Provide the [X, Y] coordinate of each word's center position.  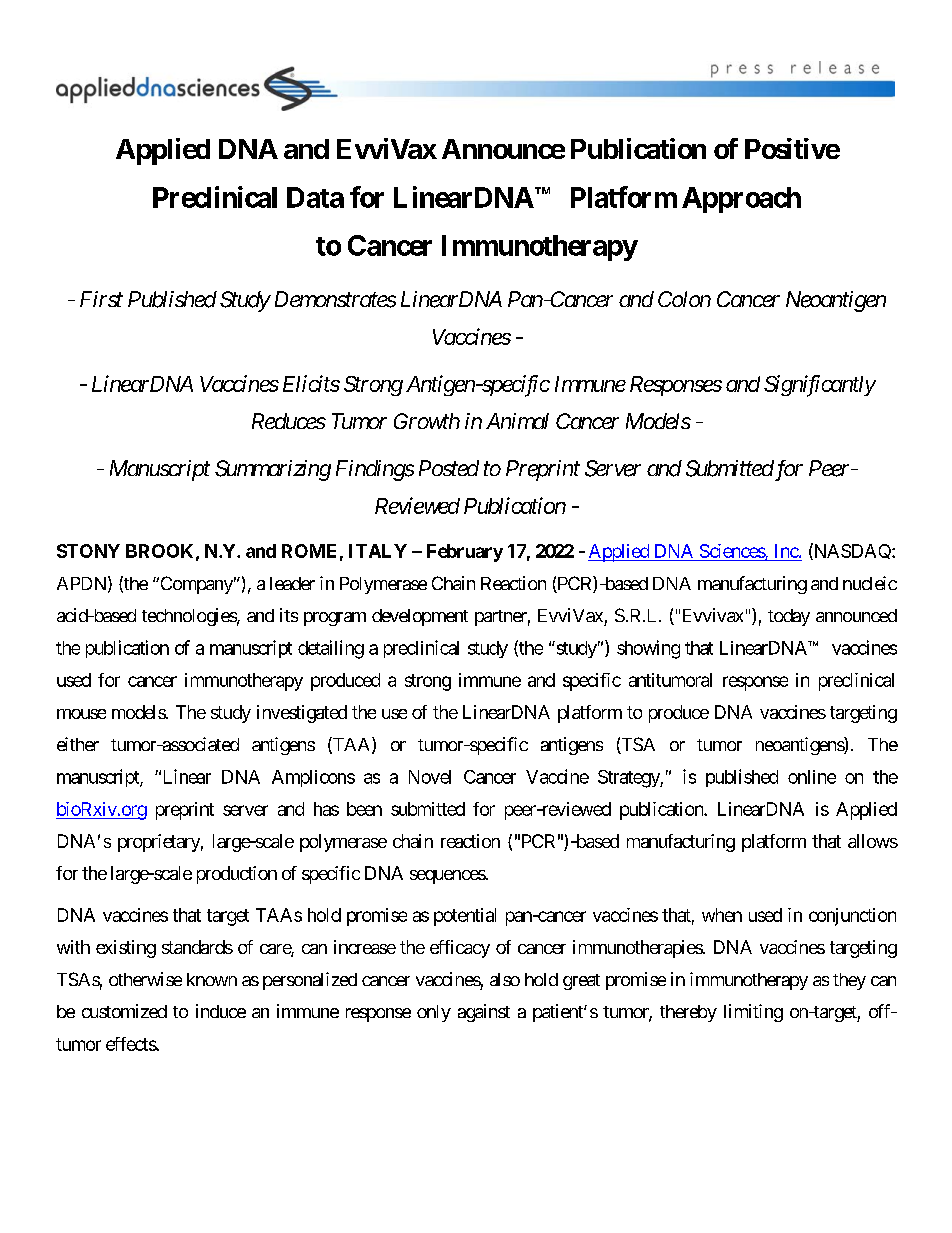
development [420, 617]
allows [873, 841]
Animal [517, 421]
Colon [684, 299]
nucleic [870, 583]
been [364, 809]
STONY [88, 551]
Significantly [820, 386]
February [465, 553]
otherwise [145, 979]
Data [315, 197]
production [237, 875]
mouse [81, 714]
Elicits [311, 383]
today [789, 617]
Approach [741, 200]
